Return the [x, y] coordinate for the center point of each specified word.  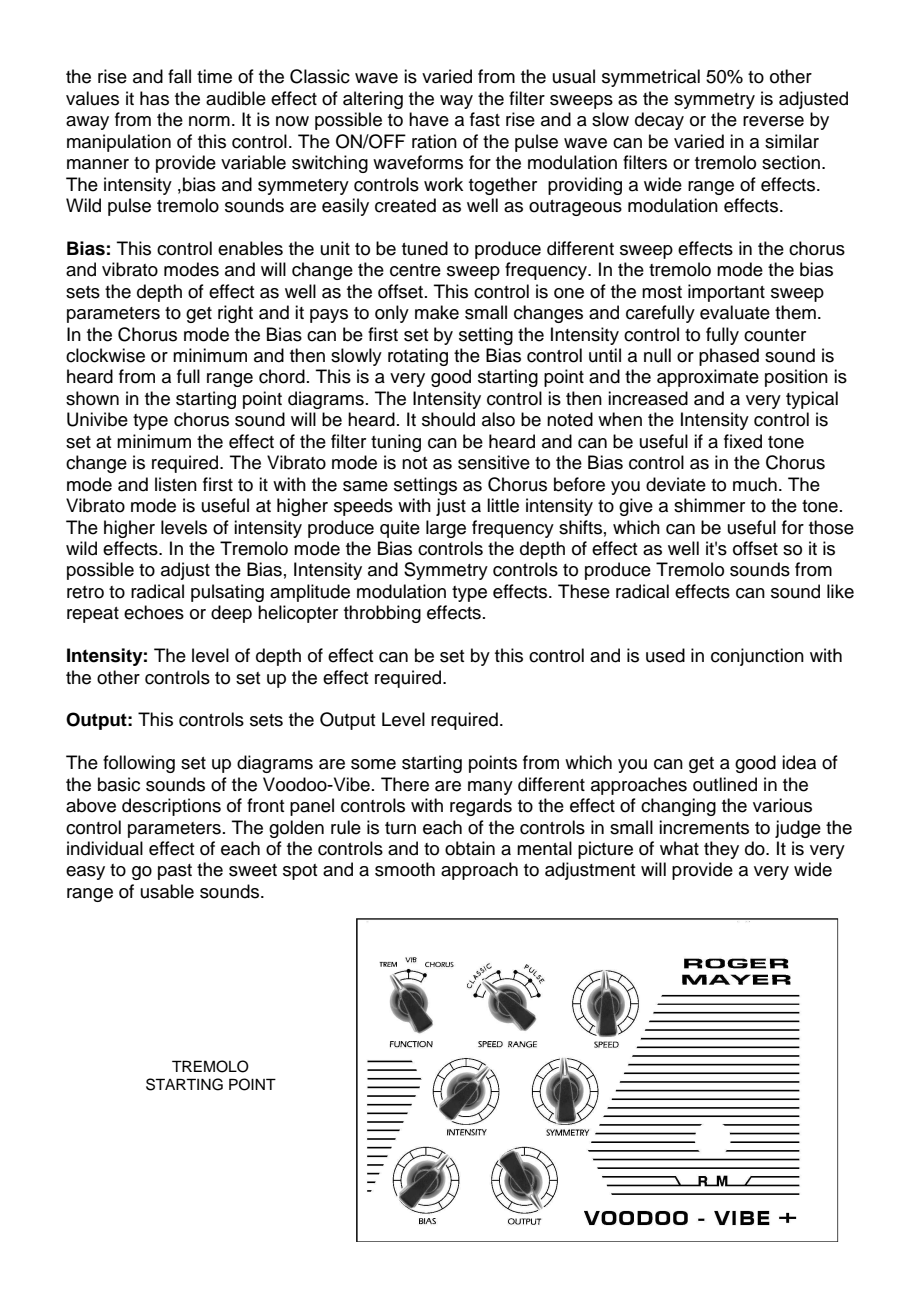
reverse [773, 121]
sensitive [494, 462]
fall [179, 76]
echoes [154, 612]
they [721, 850]
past [175, 872]
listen [176, 484]
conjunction [757, 657]
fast [485, 119]
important [726, 293]
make [437, 312]
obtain [470, 848]
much [755, 484]
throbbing [382, 614]
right [235, 314]
